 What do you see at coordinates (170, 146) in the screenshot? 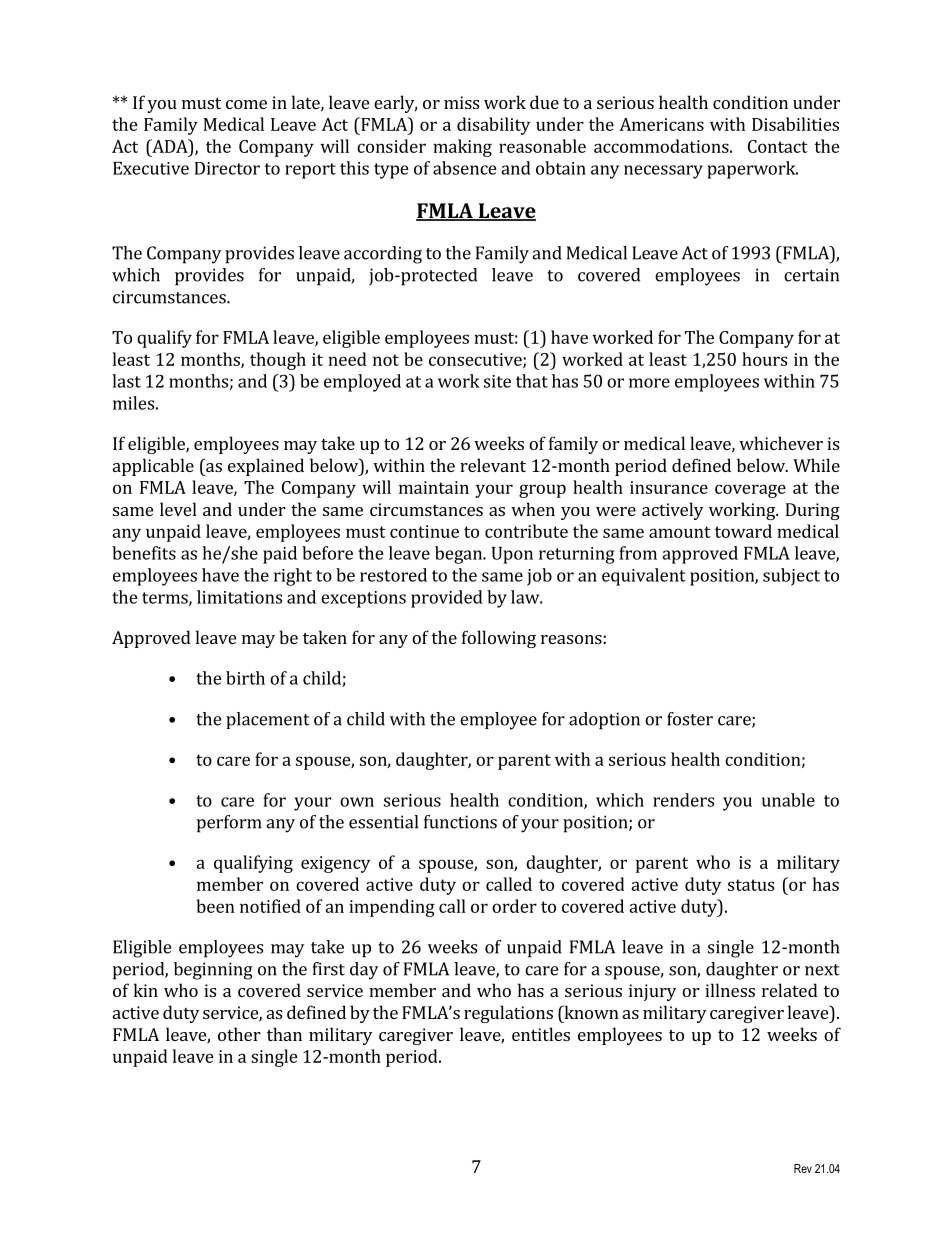
I see `ADA` at bounding box center [170, 146].
